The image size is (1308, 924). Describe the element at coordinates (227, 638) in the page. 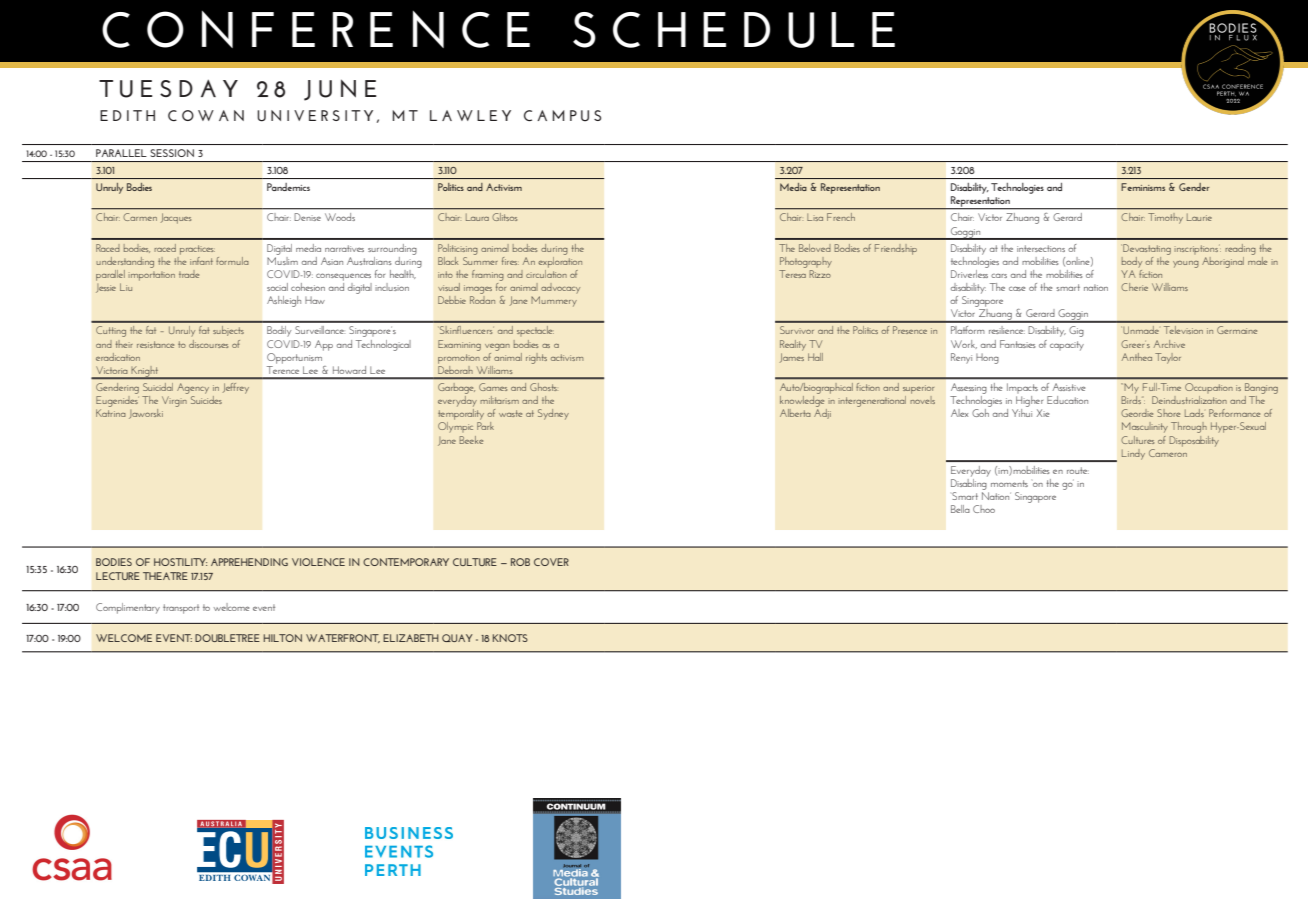

I see `DOUBLETREE` at that location.
